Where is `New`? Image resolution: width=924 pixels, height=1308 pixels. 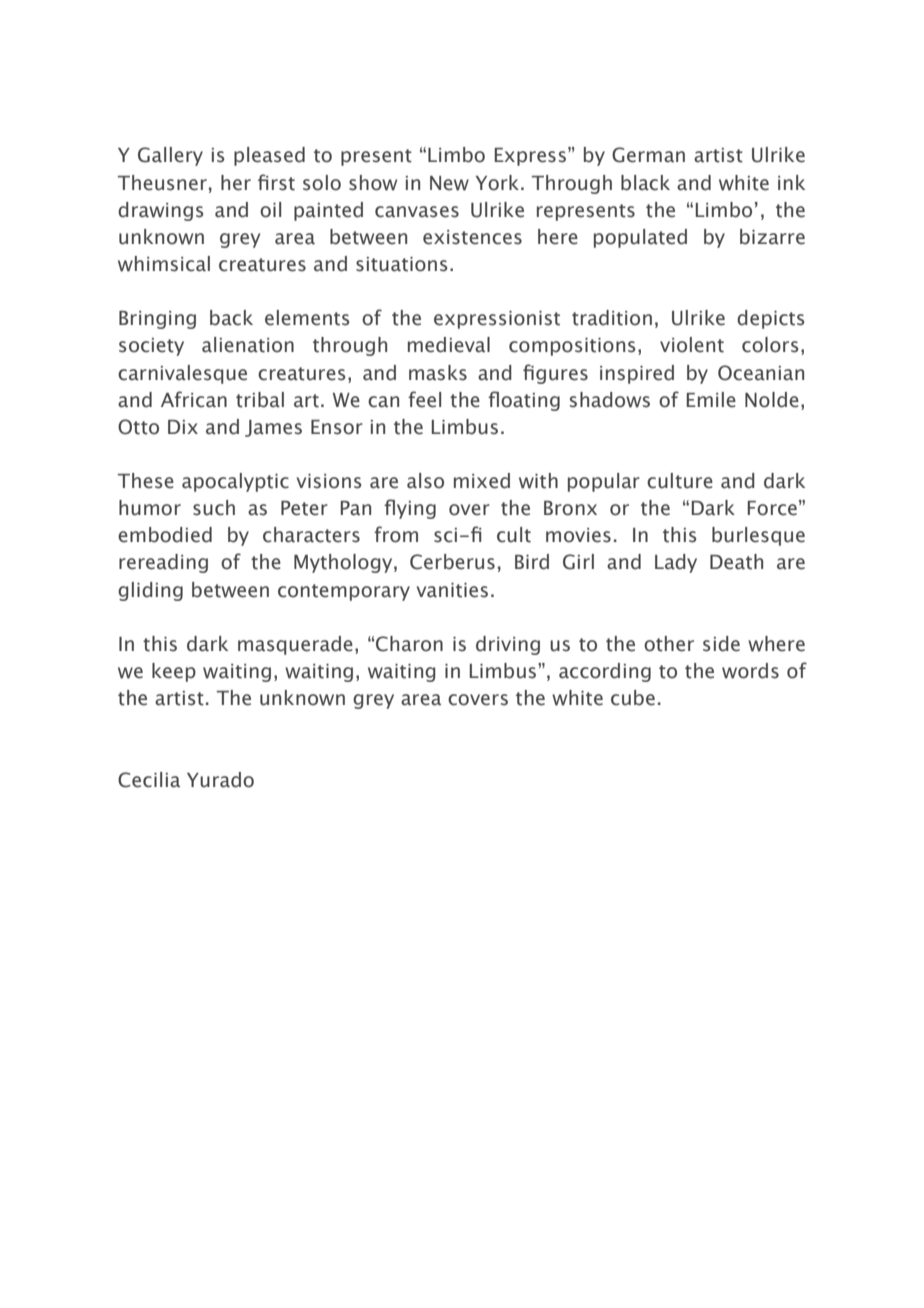
New is located at coordinates (449, 183).
